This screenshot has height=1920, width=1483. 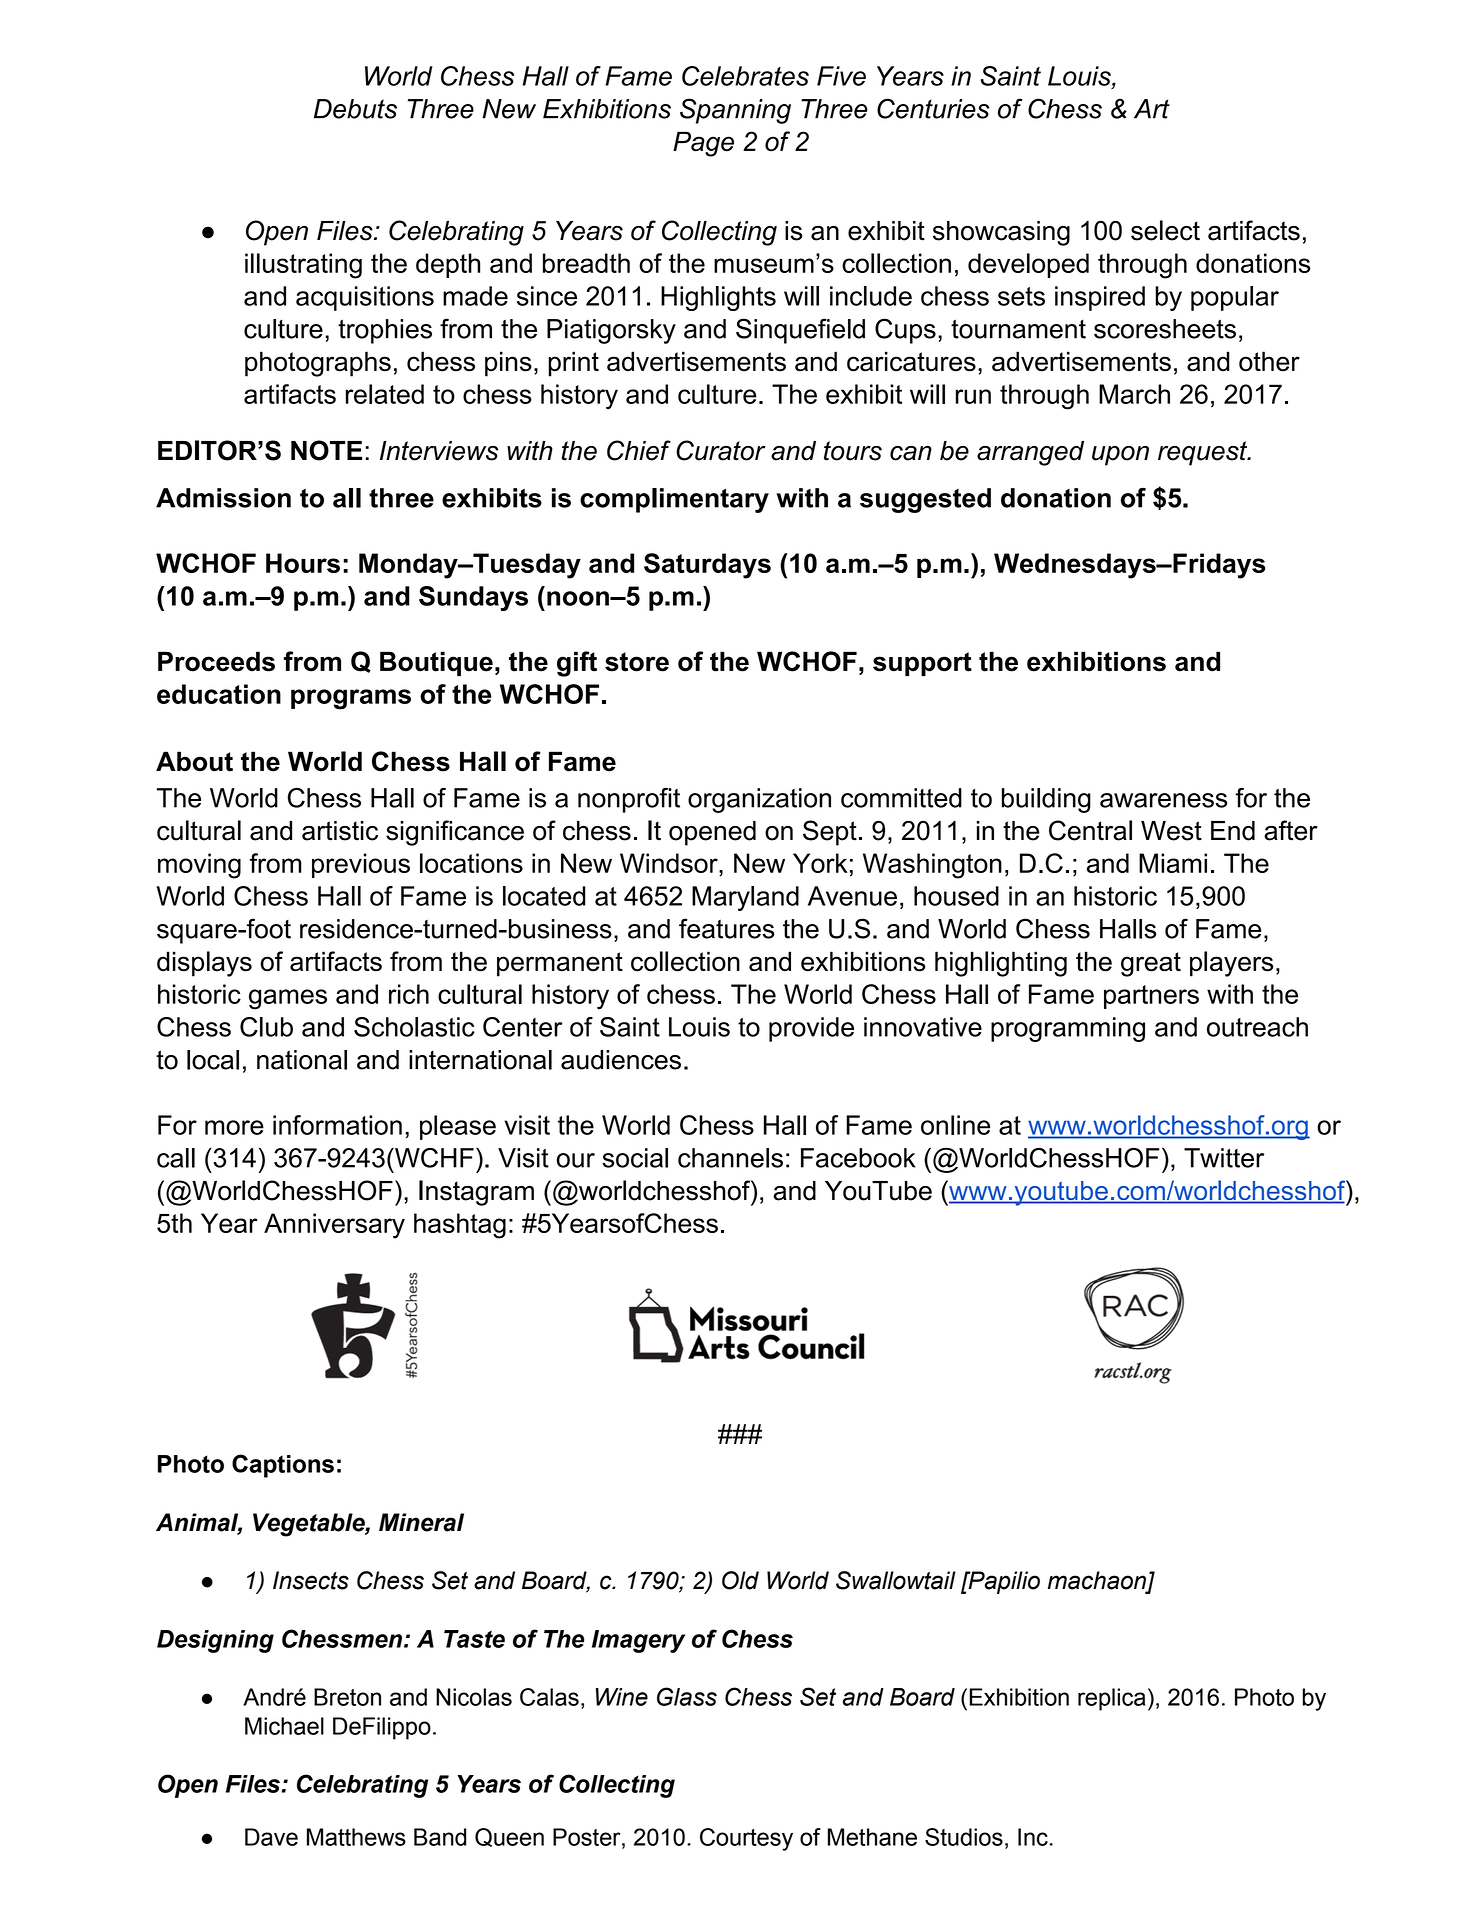 I want to click on select, so click(x=1165, y=230).
